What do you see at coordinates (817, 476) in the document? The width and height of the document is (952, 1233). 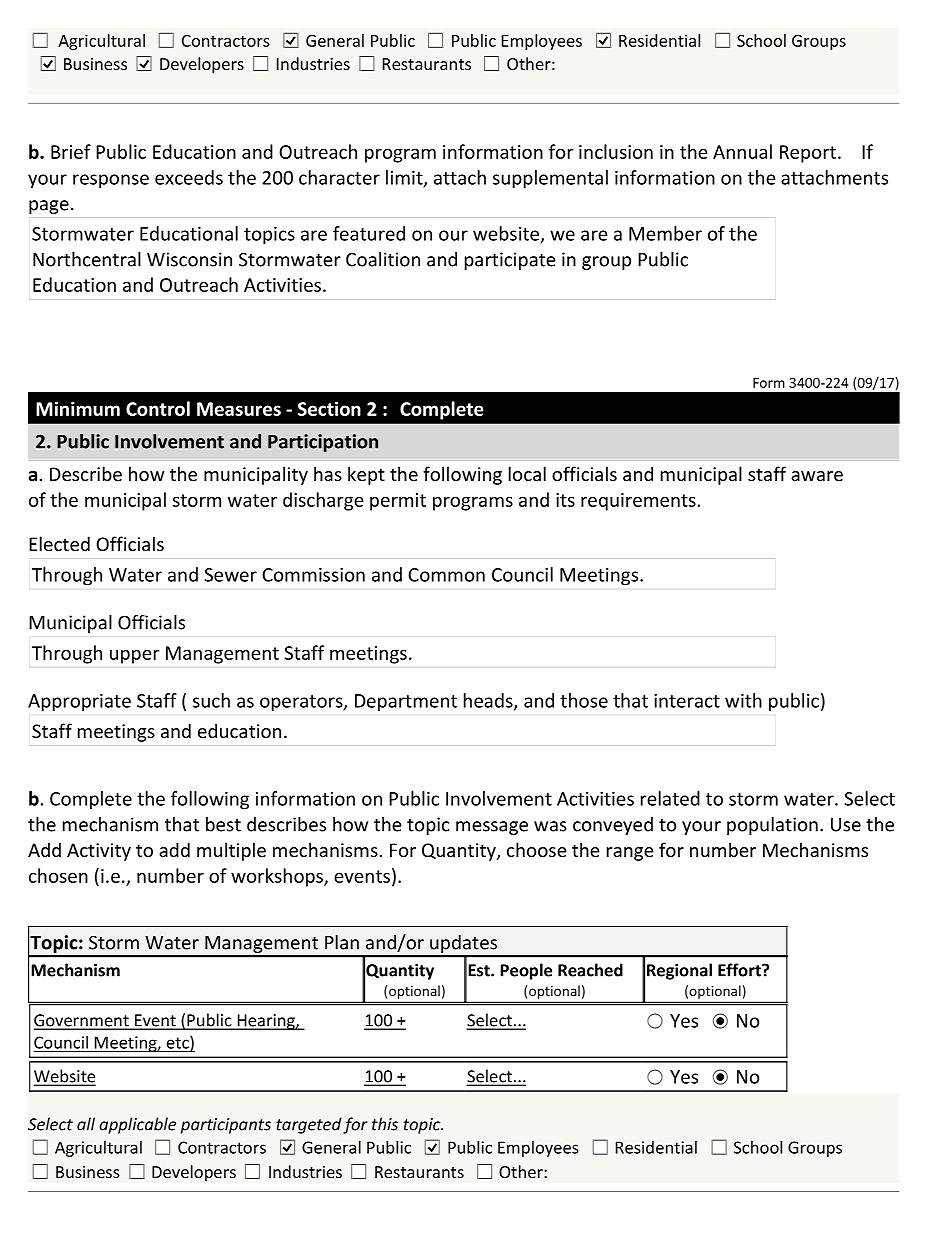 I see `aware` at bounding box center [817, 476].
